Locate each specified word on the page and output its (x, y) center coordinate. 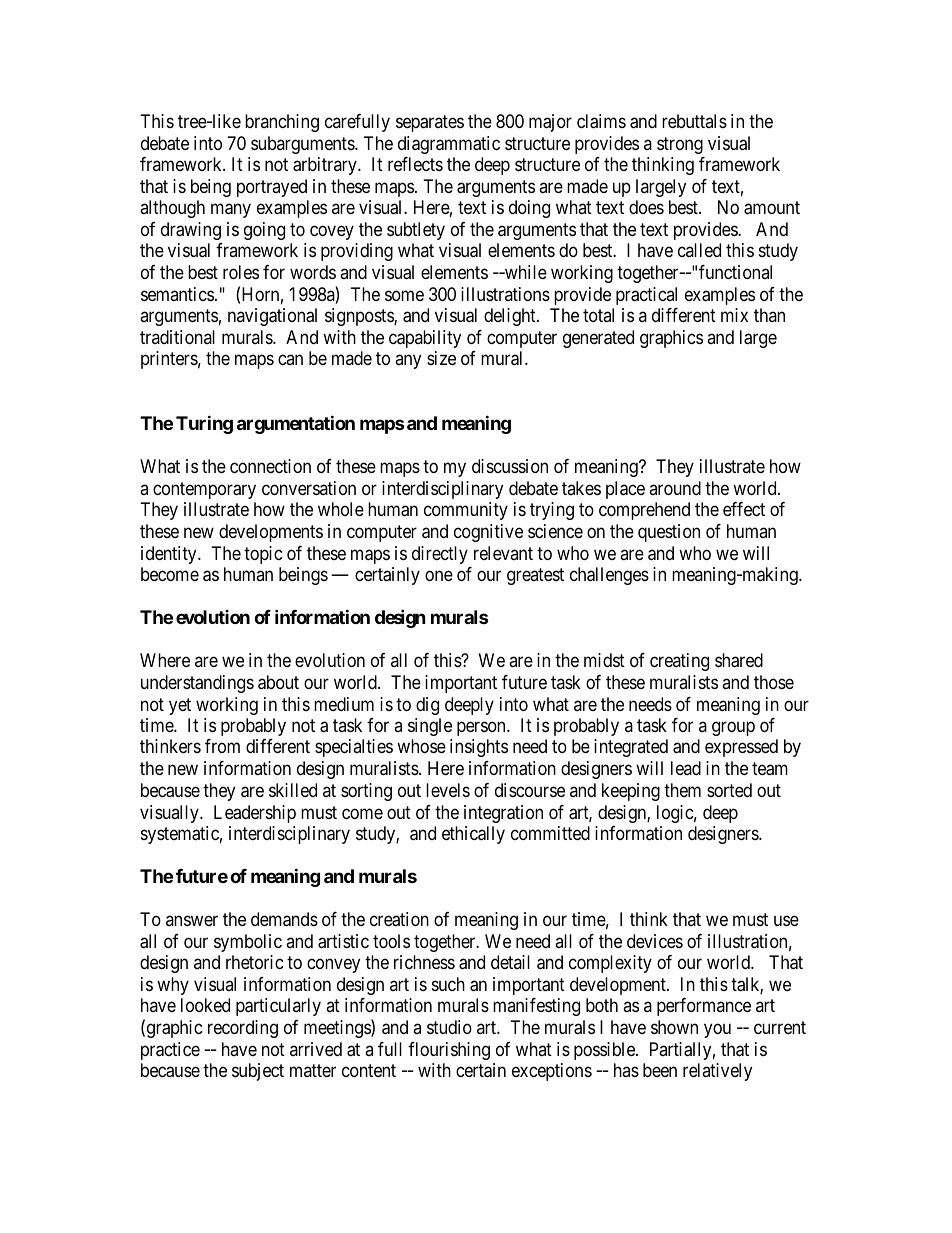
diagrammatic (449, 145)
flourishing (449, 1051)
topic (263, 555)
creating (679, 662)
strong (680, 145)
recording (243, 1029)
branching (282, 123)
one (439, 576)
